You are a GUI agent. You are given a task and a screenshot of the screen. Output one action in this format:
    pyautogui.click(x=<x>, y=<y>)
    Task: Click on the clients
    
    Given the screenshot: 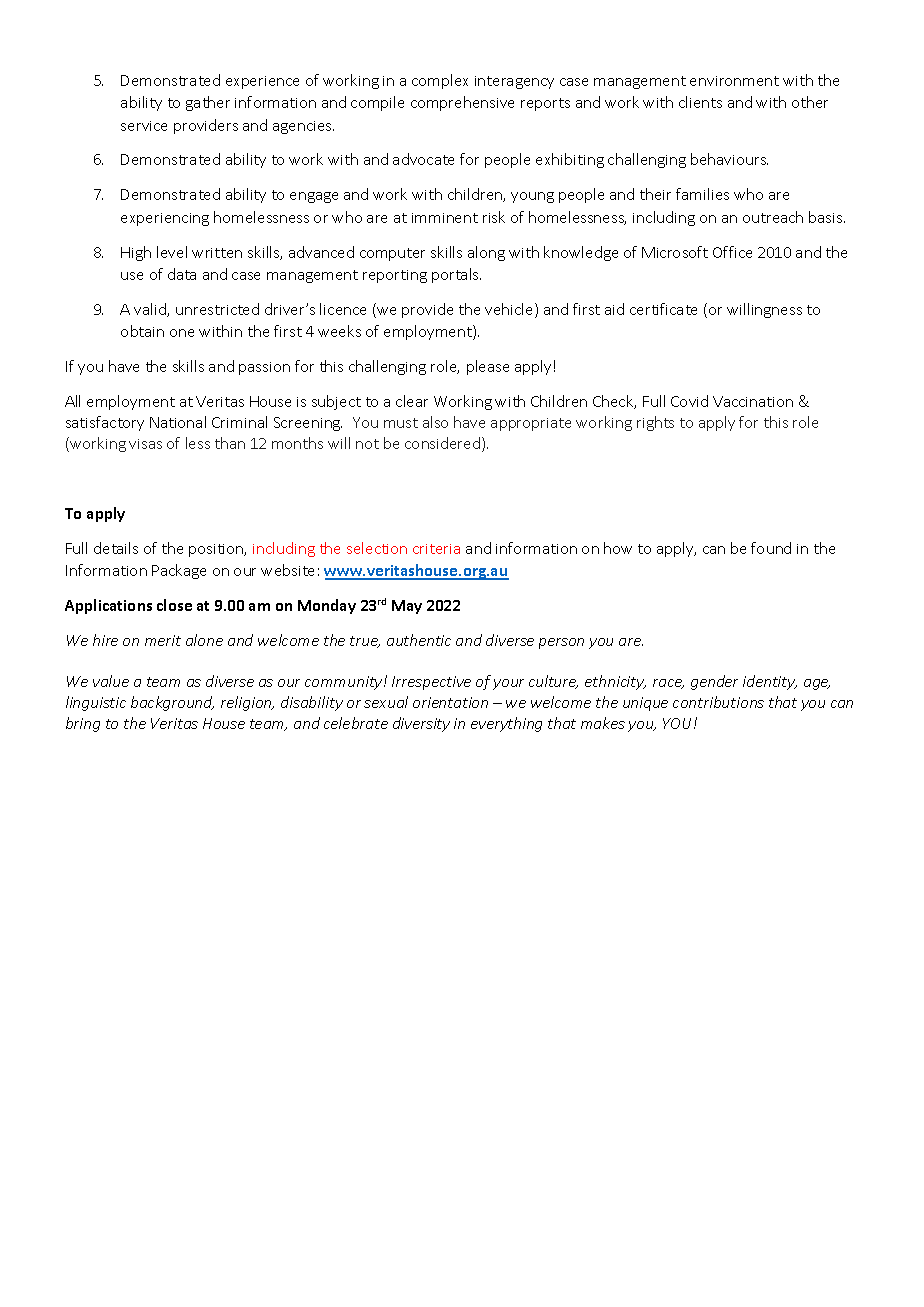 What is the action you would take?
    pyautogui.click(x=700, y=102)
